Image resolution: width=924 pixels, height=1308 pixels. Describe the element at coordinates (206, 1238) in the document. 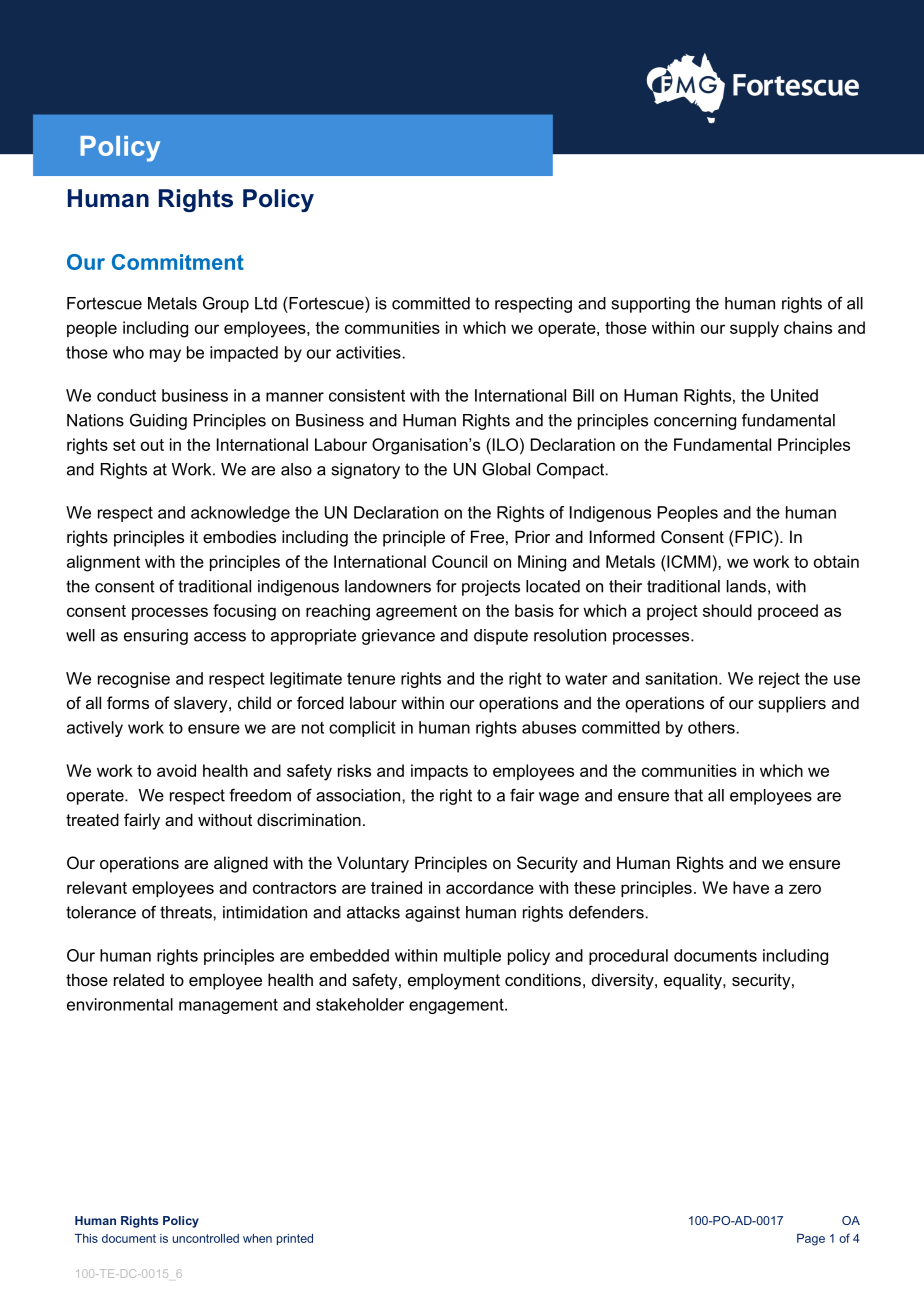

I see `uncontrolled` at that location.
